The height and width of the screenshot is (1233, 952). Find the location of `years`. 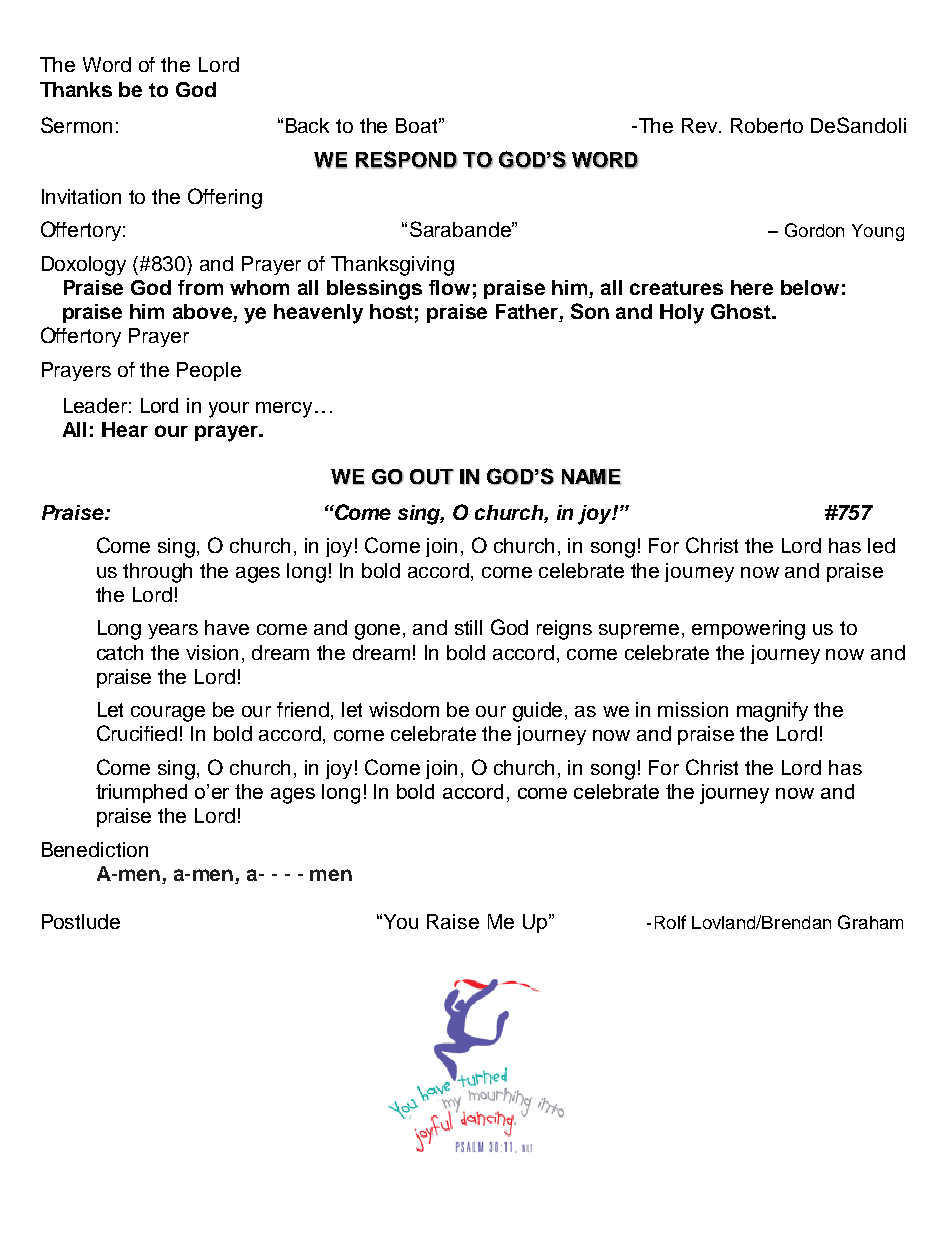

years is located at coordinates (173, 631).
